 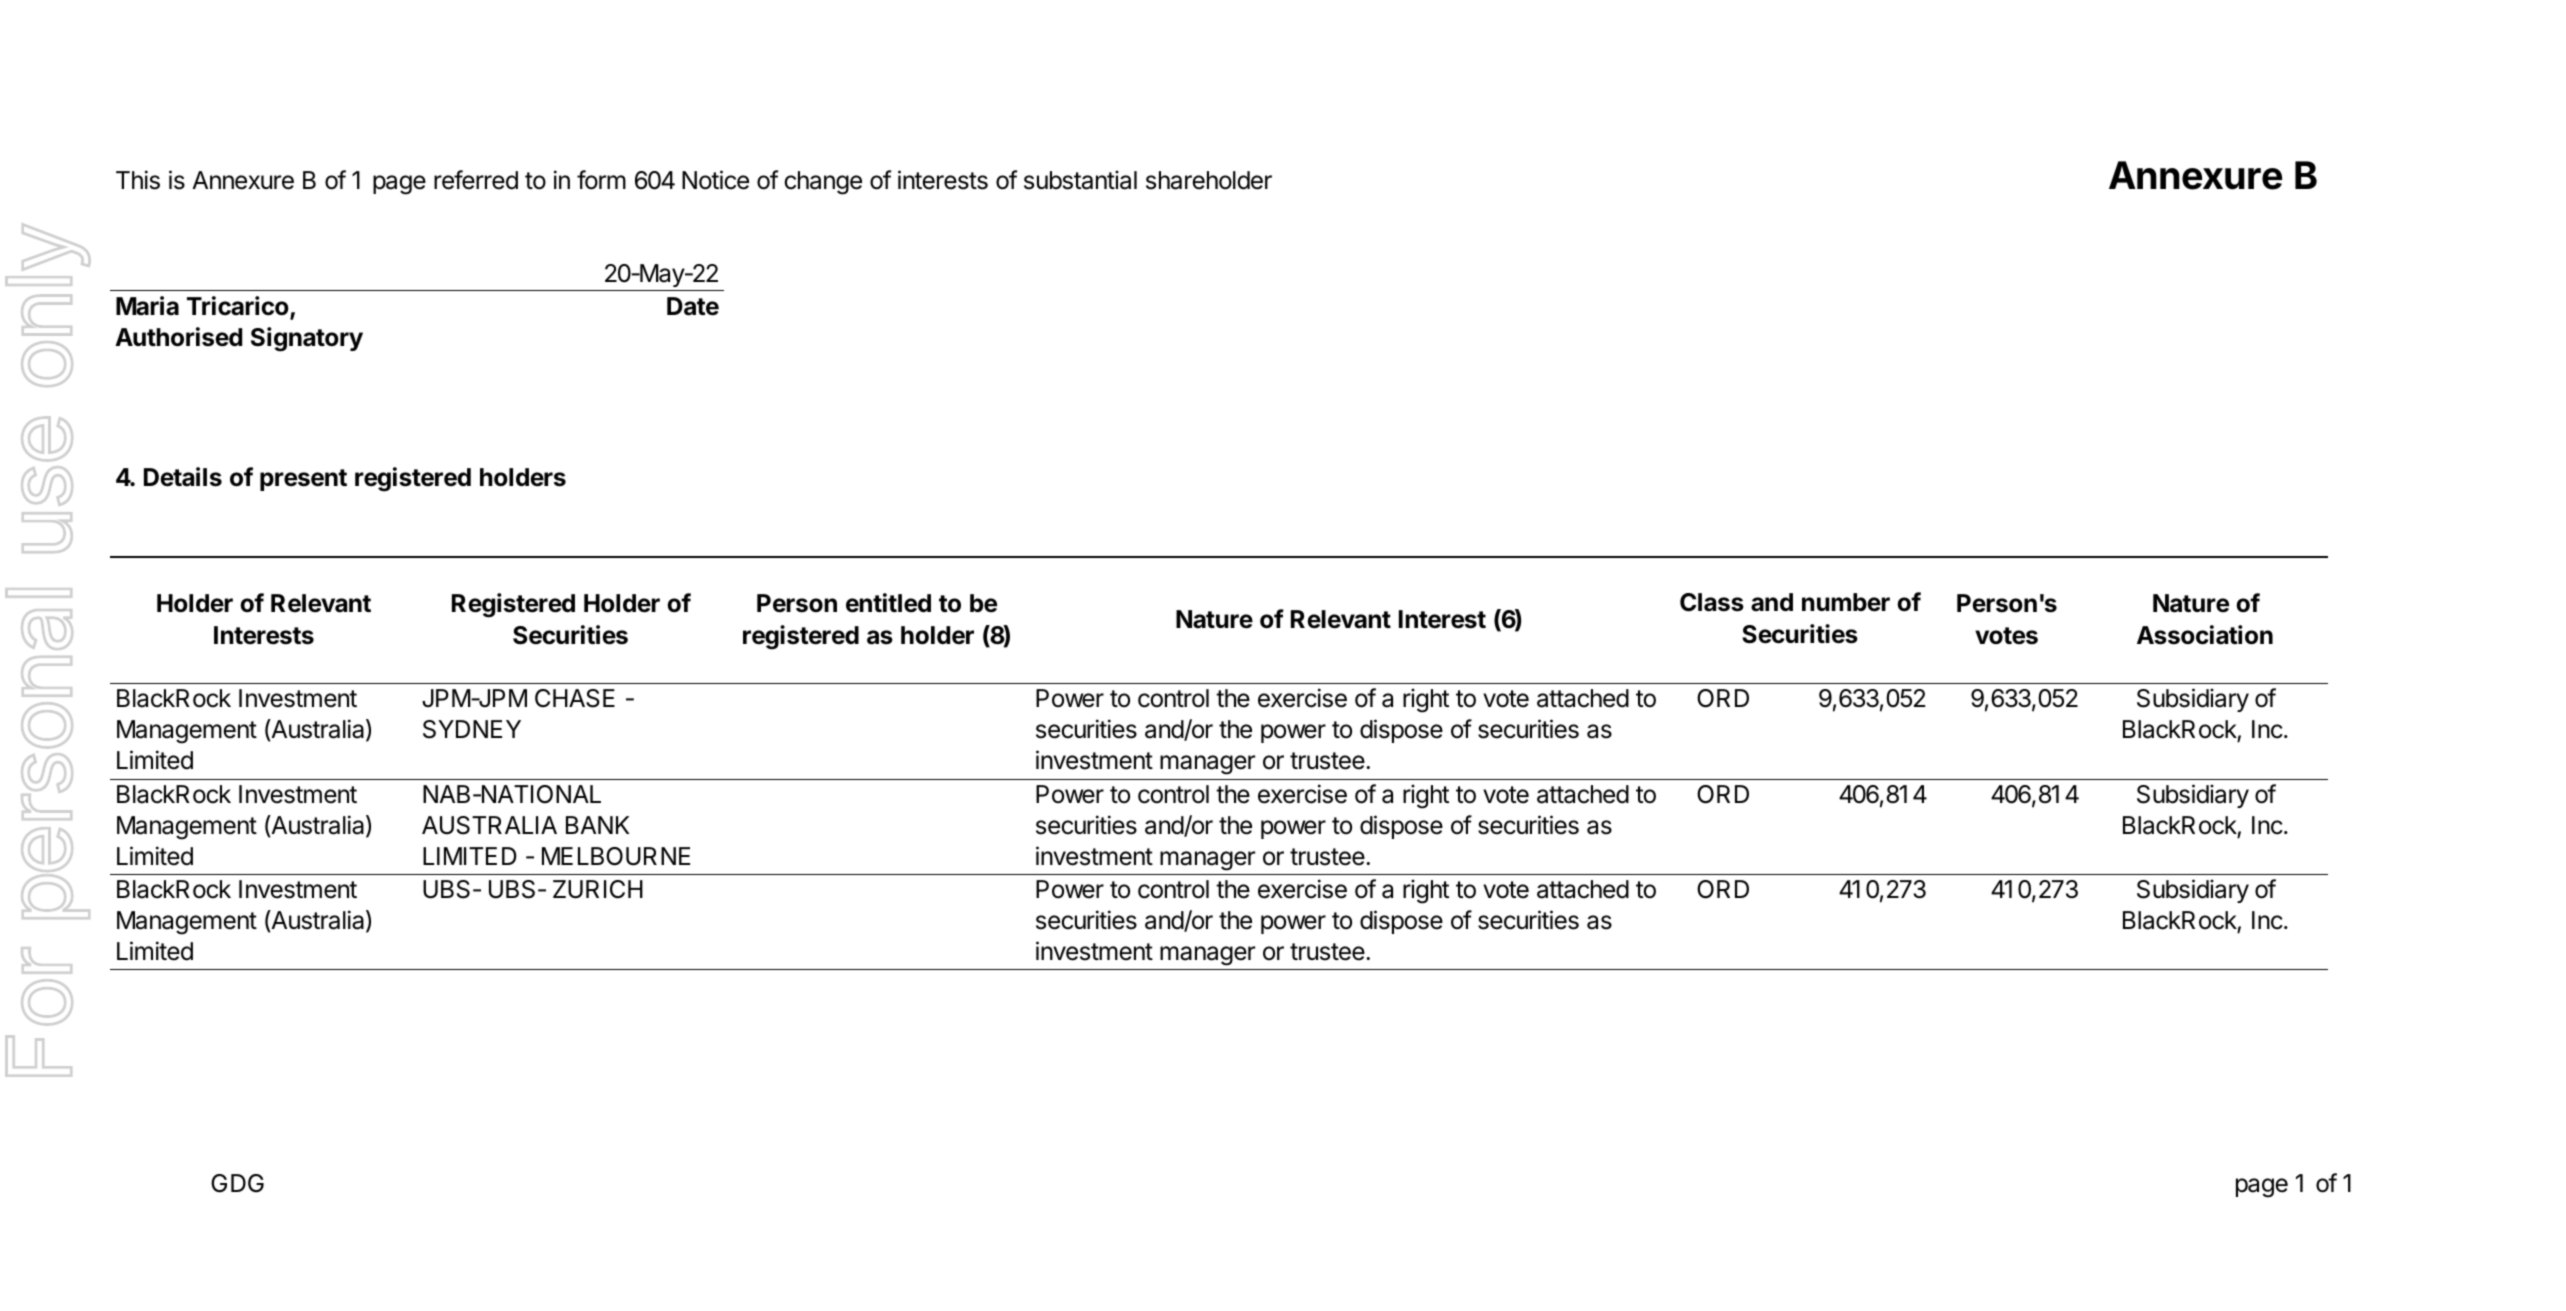 What do you see at coordinates (1080, 180) in the image?
I see `substantial` at bounding box center [1080, 180].
